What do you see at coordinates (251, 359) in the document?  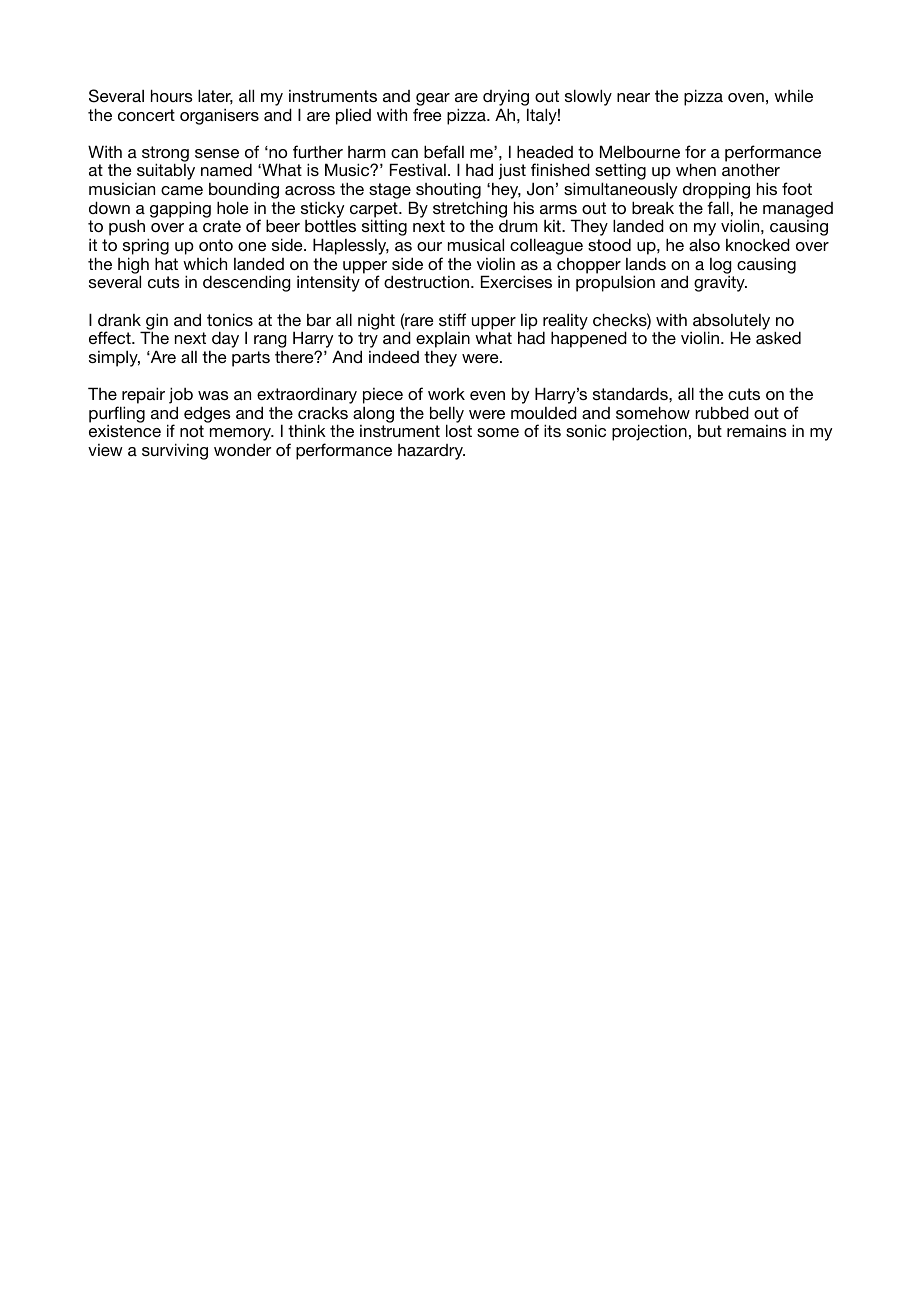 I see `parts` at bounding box center [251, 359].
